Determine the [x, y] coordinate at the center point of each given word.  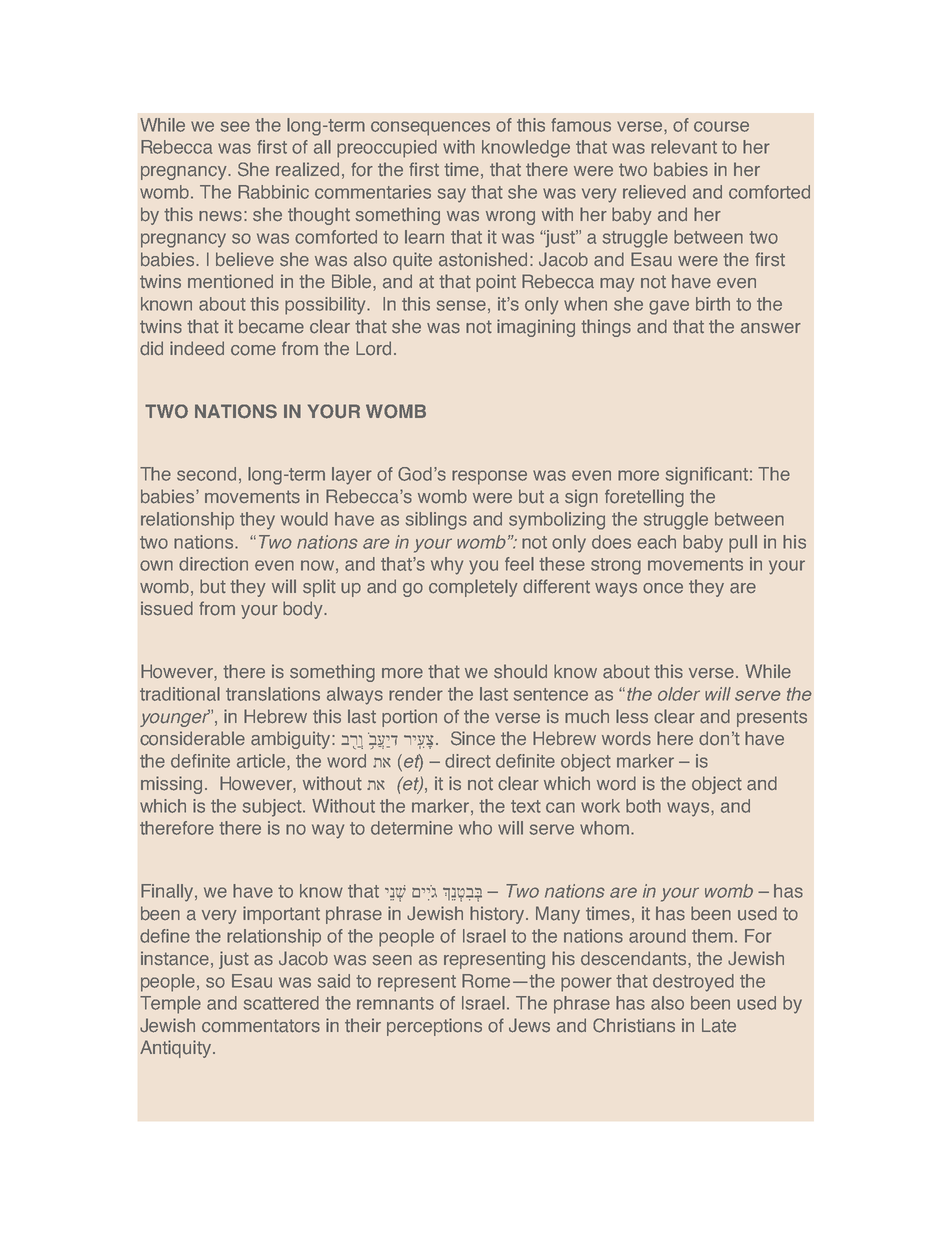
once [663, 588]
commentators [261, 1026]
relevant [684, 147]
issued [167, 608]
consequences [430, 128]
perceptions [434, 1027]
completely [473, 588]
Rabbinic [273, 192]
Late [719, 1025]
